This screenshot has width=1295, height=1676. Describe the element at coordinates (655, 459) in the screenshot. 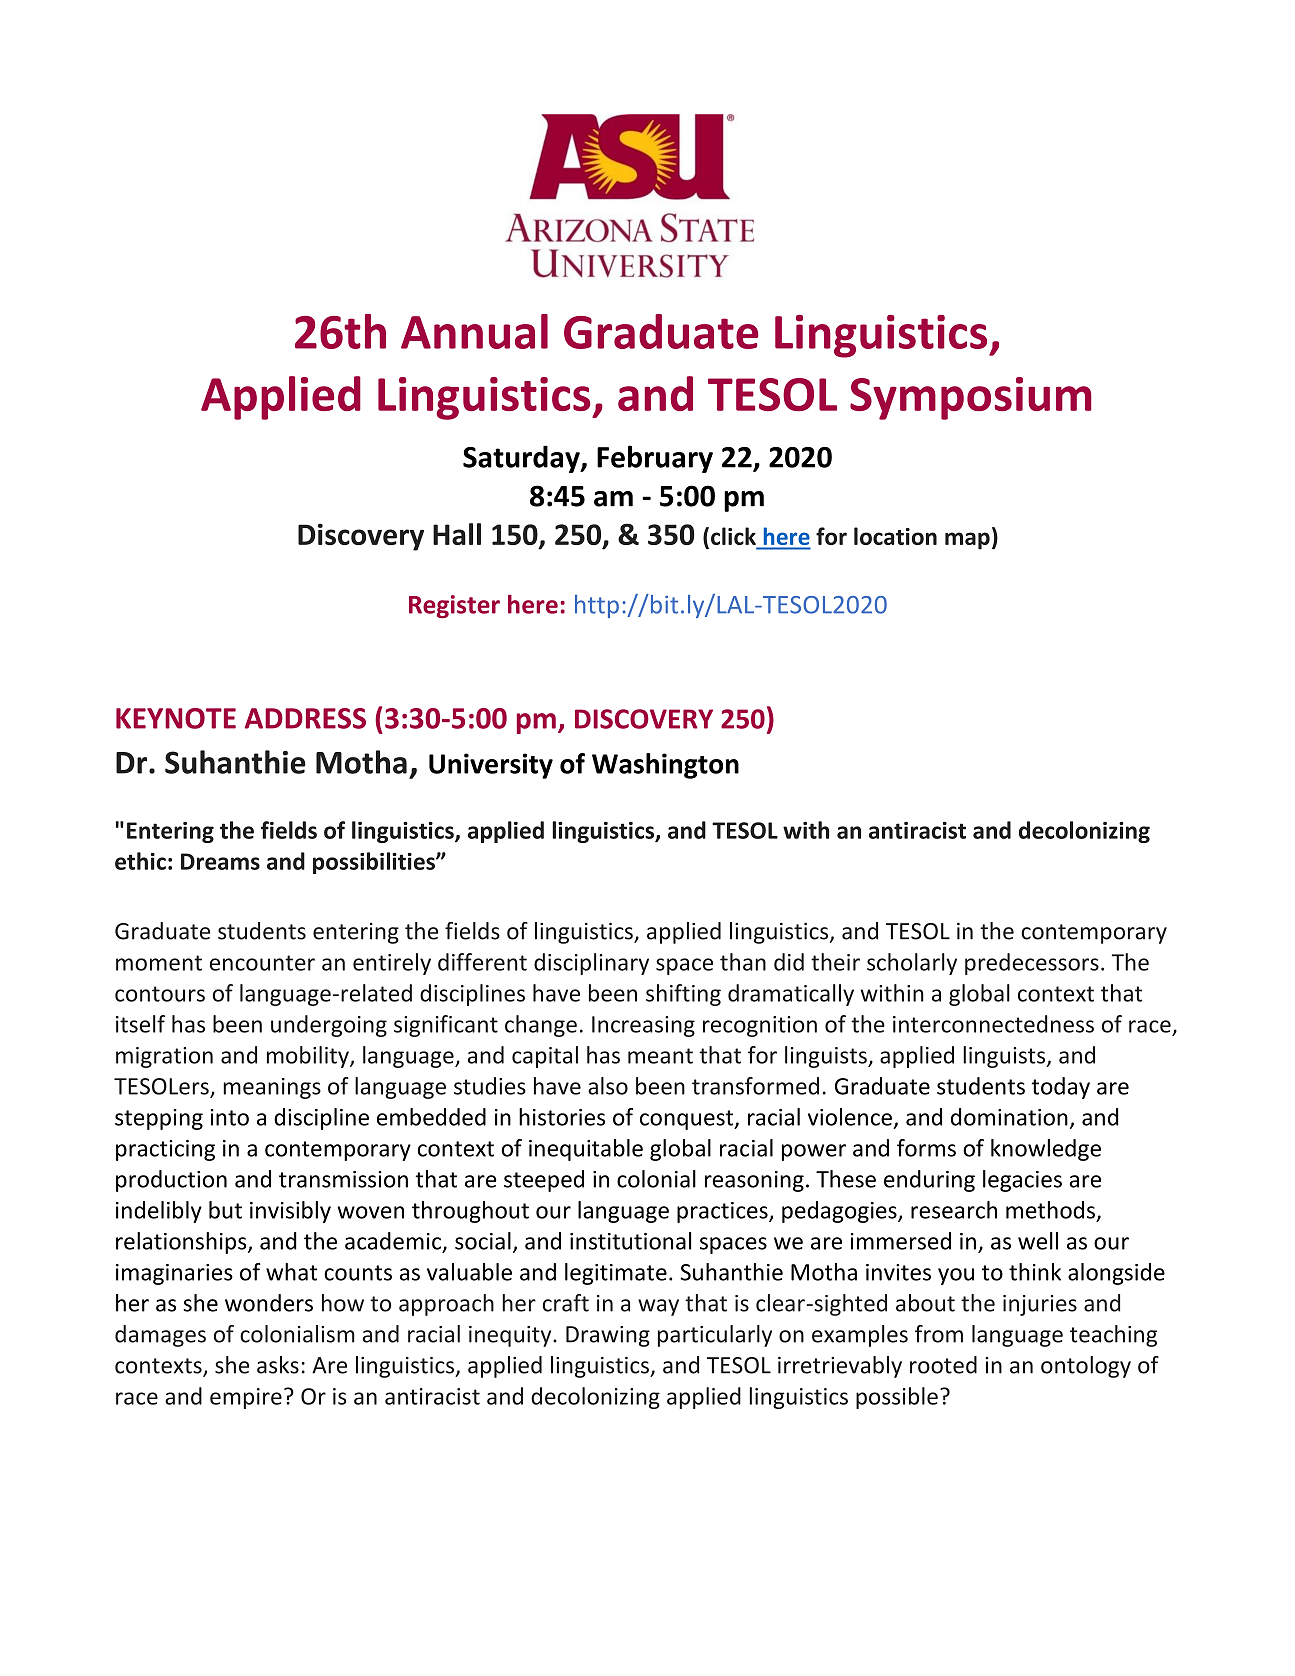

I see `February` at that location.
